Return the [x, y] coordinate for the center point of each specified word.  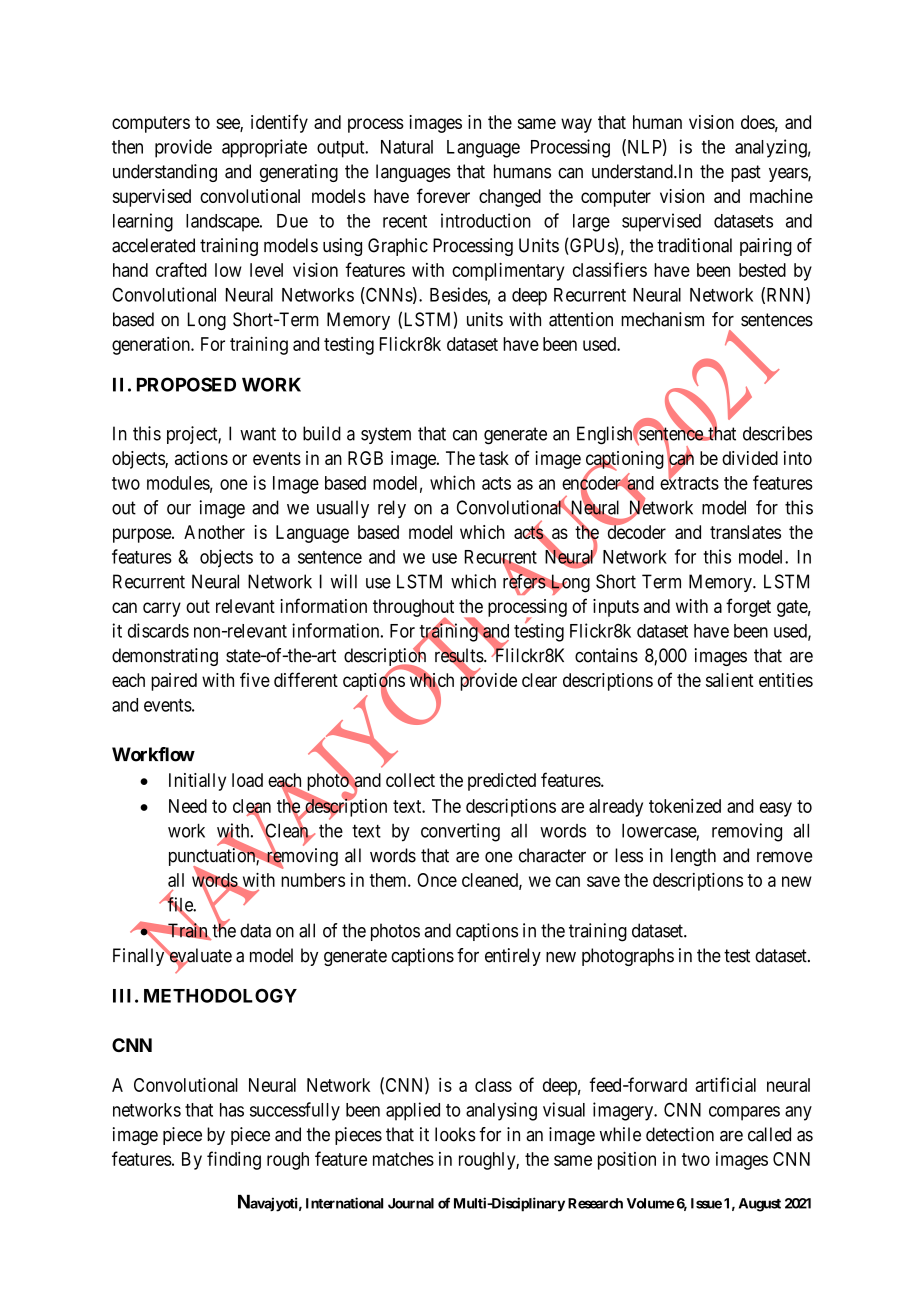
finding [234, 1160]
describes [777, 433]
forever [443, 195]
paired [174, 682]
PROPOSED [186, 384]
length [693, 857]
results [459, 656]
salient [730, 680]
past [746, 173]
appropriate [264, 148]
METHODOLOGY [220, 995]
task [494, 458]
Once [437, 880]
